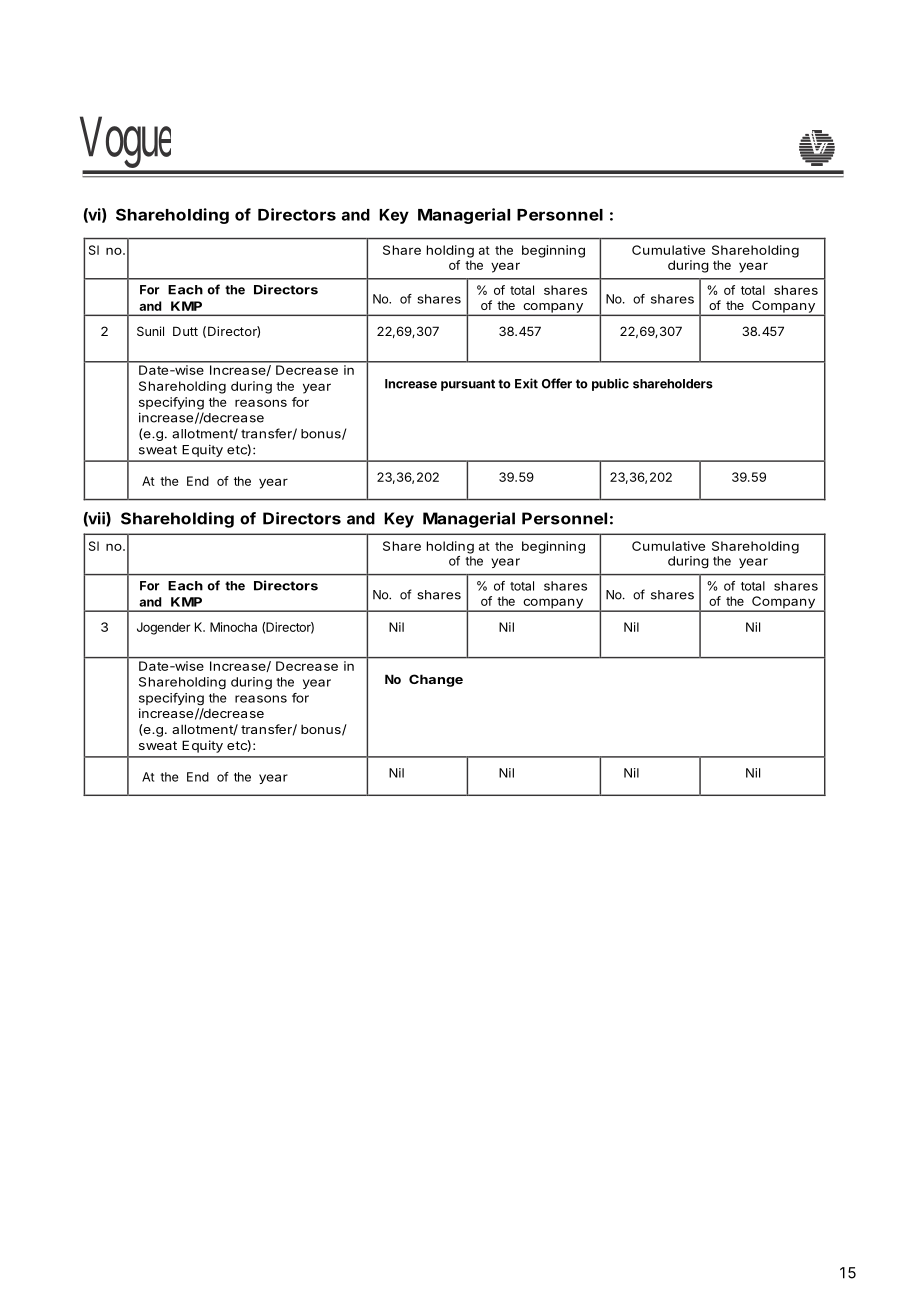  What do you see at coordinates (150, 331) in the page?
I see `Sunil` at bounding box center [150, 331].
